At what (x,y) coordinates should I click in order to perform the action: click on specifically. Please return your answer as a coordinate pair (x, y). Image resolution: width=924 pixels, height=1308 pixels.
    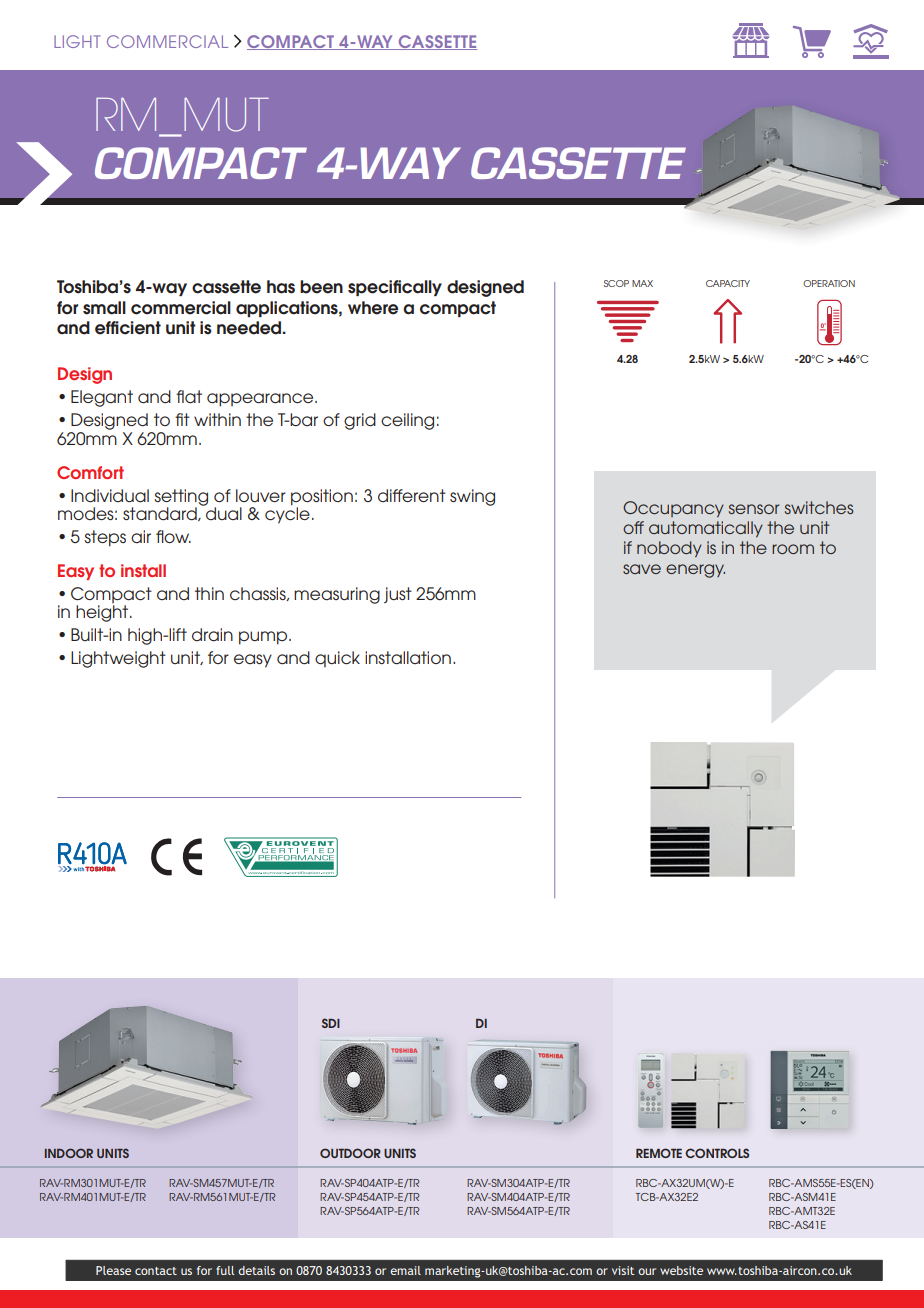
    Looking at the image, I should click on (395, 288).
